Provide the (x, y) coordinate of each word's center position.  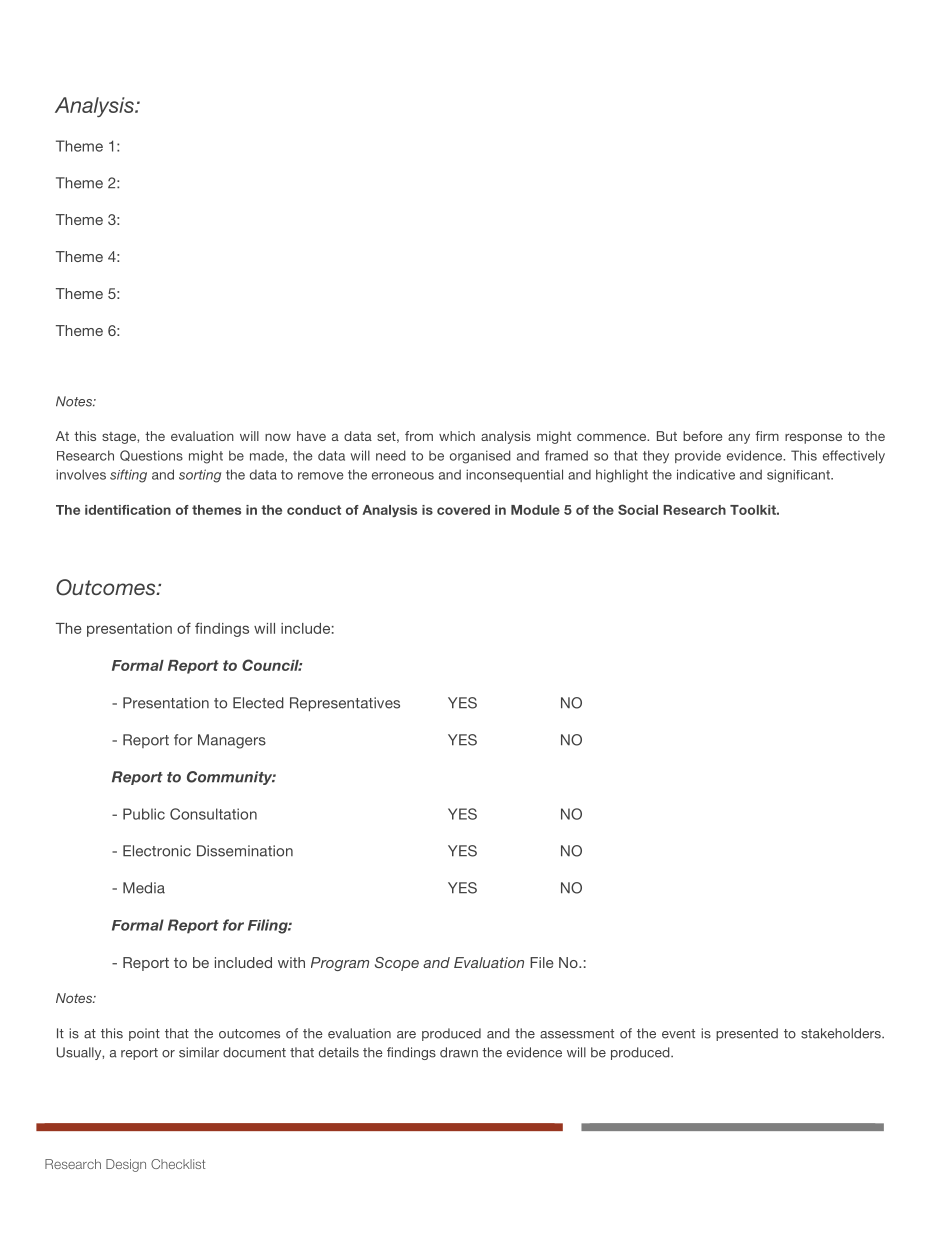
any (739, 438)
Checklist (178, 1164)
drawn (459, 1052)
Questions (151, 455)
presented (747, 1034)
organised (480, 457)
